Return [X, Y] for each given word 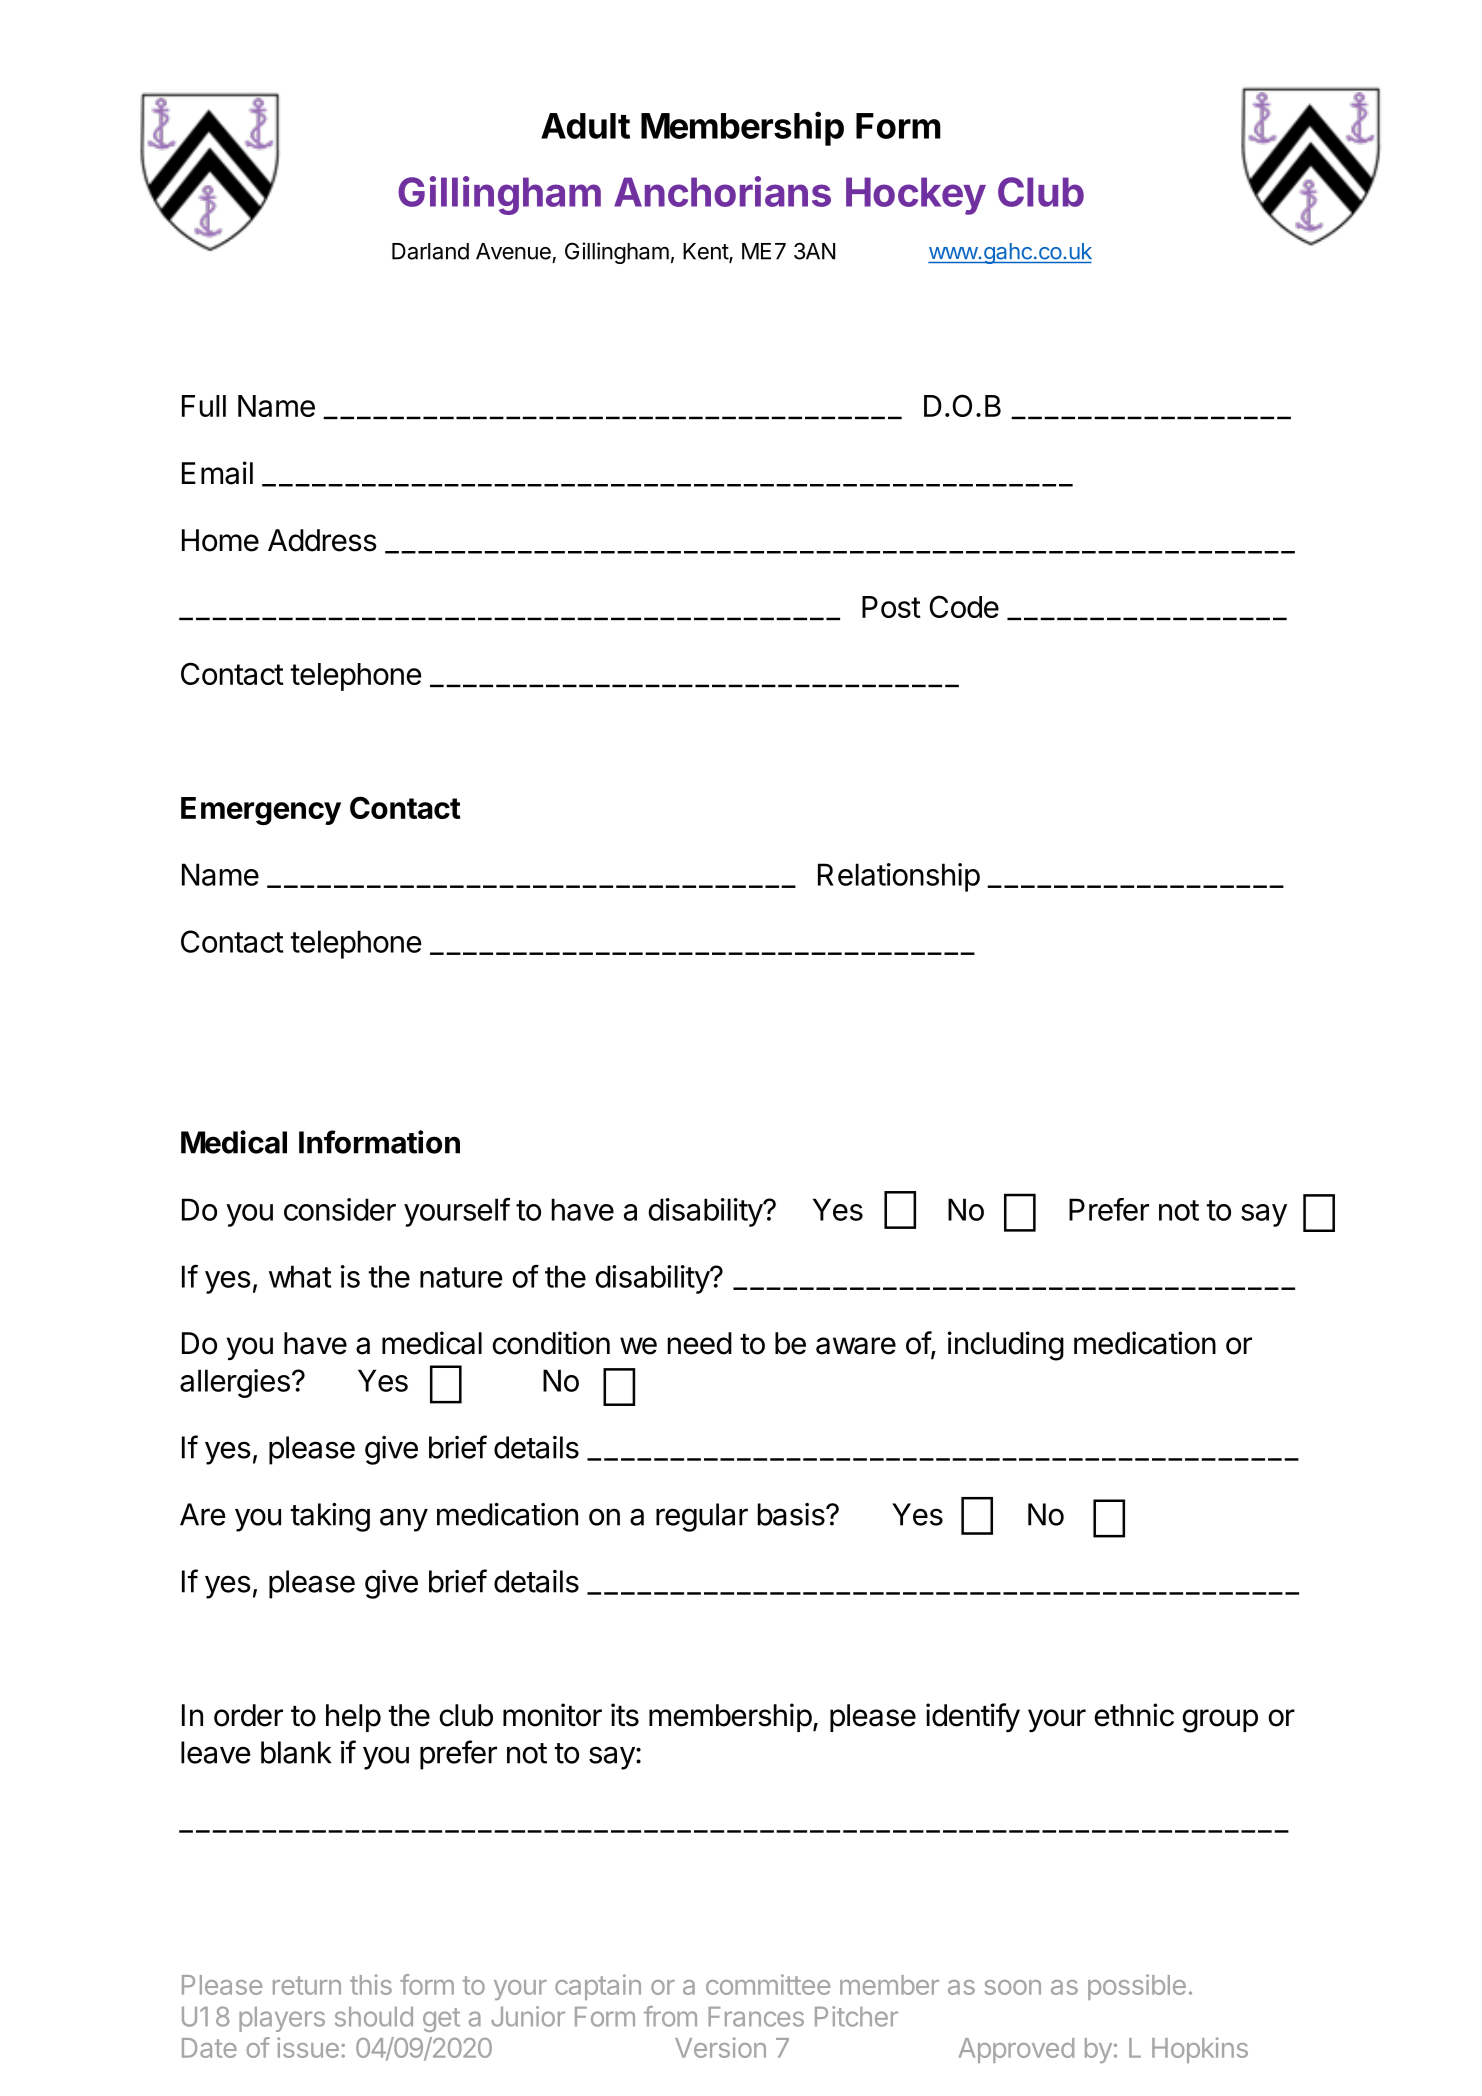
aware [856, 1346]
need [700, 1343]
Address [322, 540]
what [300, 1276]
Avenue [513, 251]
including [1006, 1346]
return [307, 1985]
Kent [706, 252]
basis [791, 1514]
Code [964, 606]
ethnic [1134, 1715]
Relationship [899, 877]
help [353, 1718]
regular [702, 1517]
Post [891, 607]
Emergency [261, 811]
